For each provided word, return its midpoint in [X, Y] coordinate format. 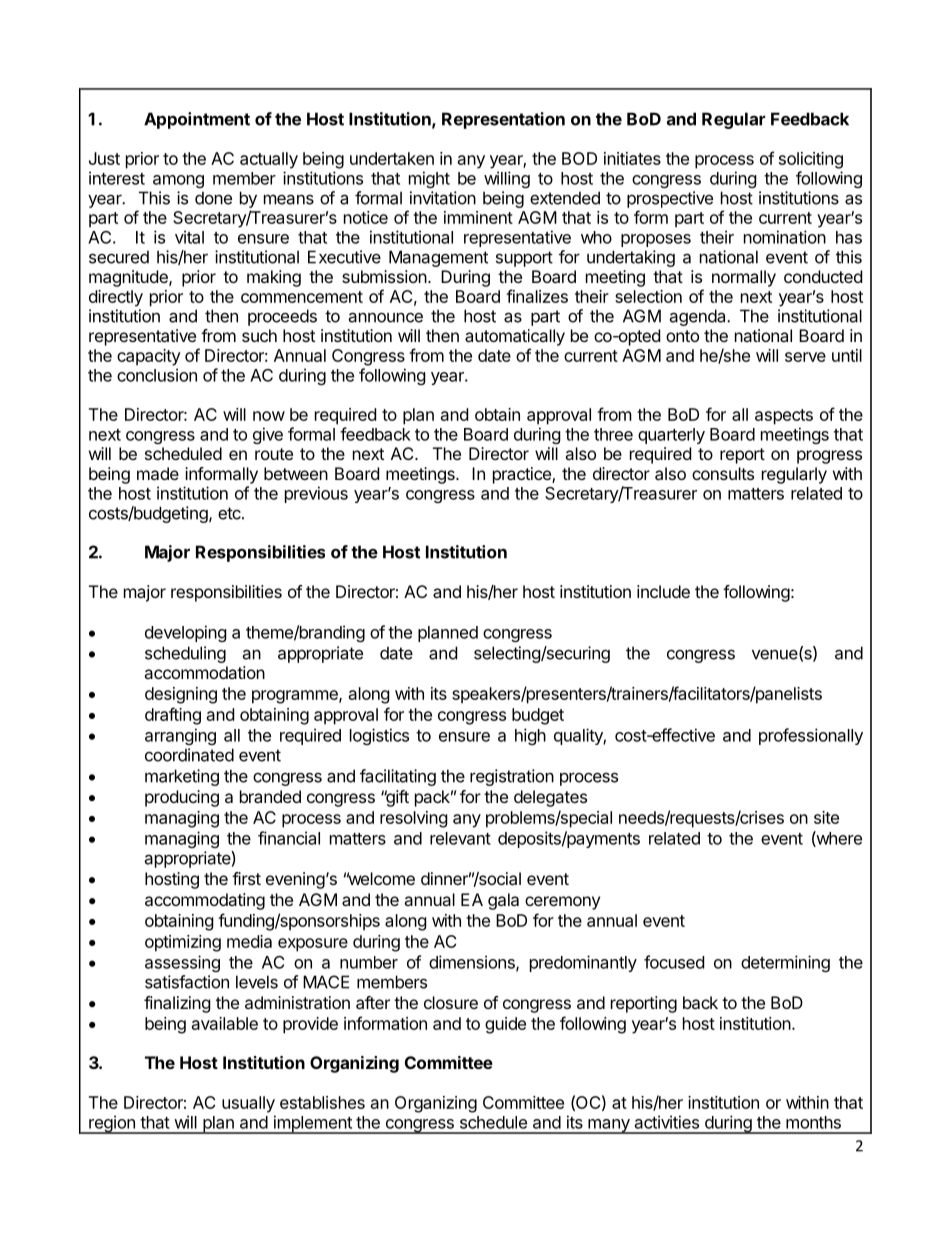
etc [230, 513]
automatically [515, 337]
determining [785, 963]
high [530, 736]
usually [248, 1104]
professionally [811, 736]
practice [523, 475]
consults [723, 473]
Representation [503, 120]
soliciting [811, 160]
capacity [149, 357]
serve [805, 357]
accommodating [205, 901]
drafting [173, 716]
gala [503, 901]
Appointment [197, 120]
